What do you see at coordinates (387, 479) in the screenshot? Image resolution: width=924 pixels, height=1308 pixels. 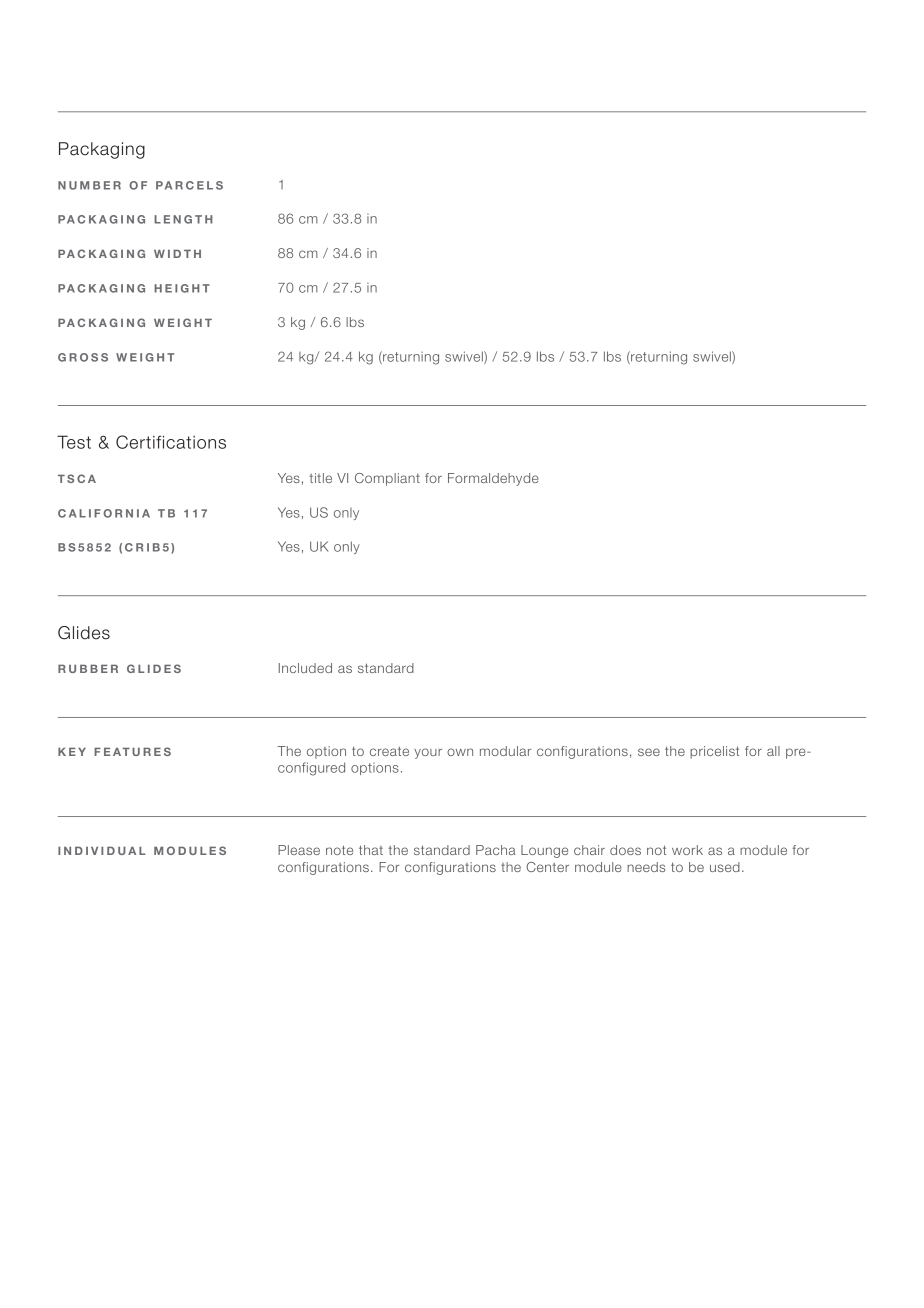 I see `Compliant` at bounding box center [387, 479].
